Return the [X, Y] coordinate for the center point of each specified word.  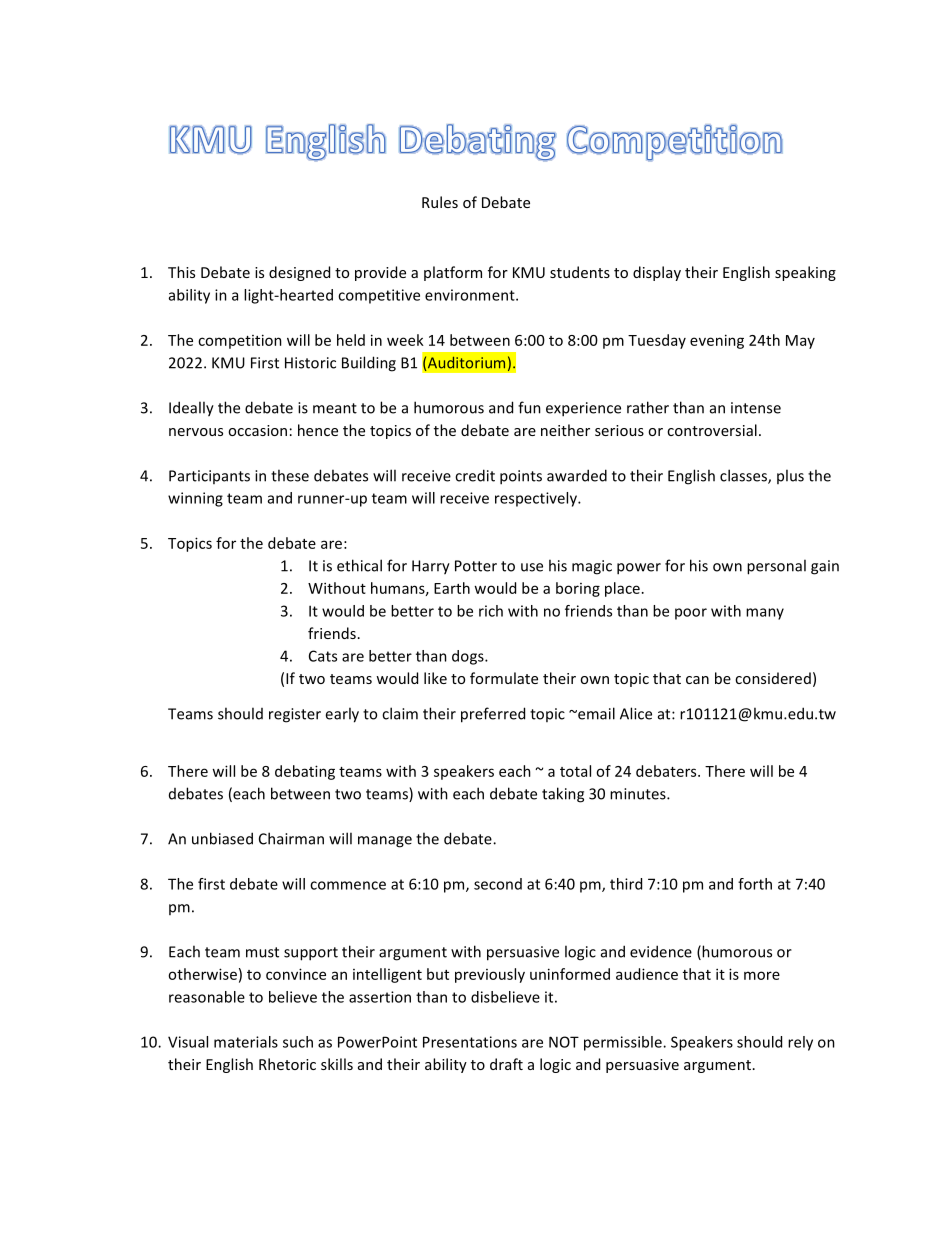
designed [299, 273]
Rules [440, 202]
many [765, 614]
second [498, 884]
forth [755, 884]
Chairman [291, 838]
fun [529, 407]
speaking [805, 273]
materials [246, 1042]
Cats [323, 656]
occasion [257, 430]
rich [491, 611]
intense [756, 408]
